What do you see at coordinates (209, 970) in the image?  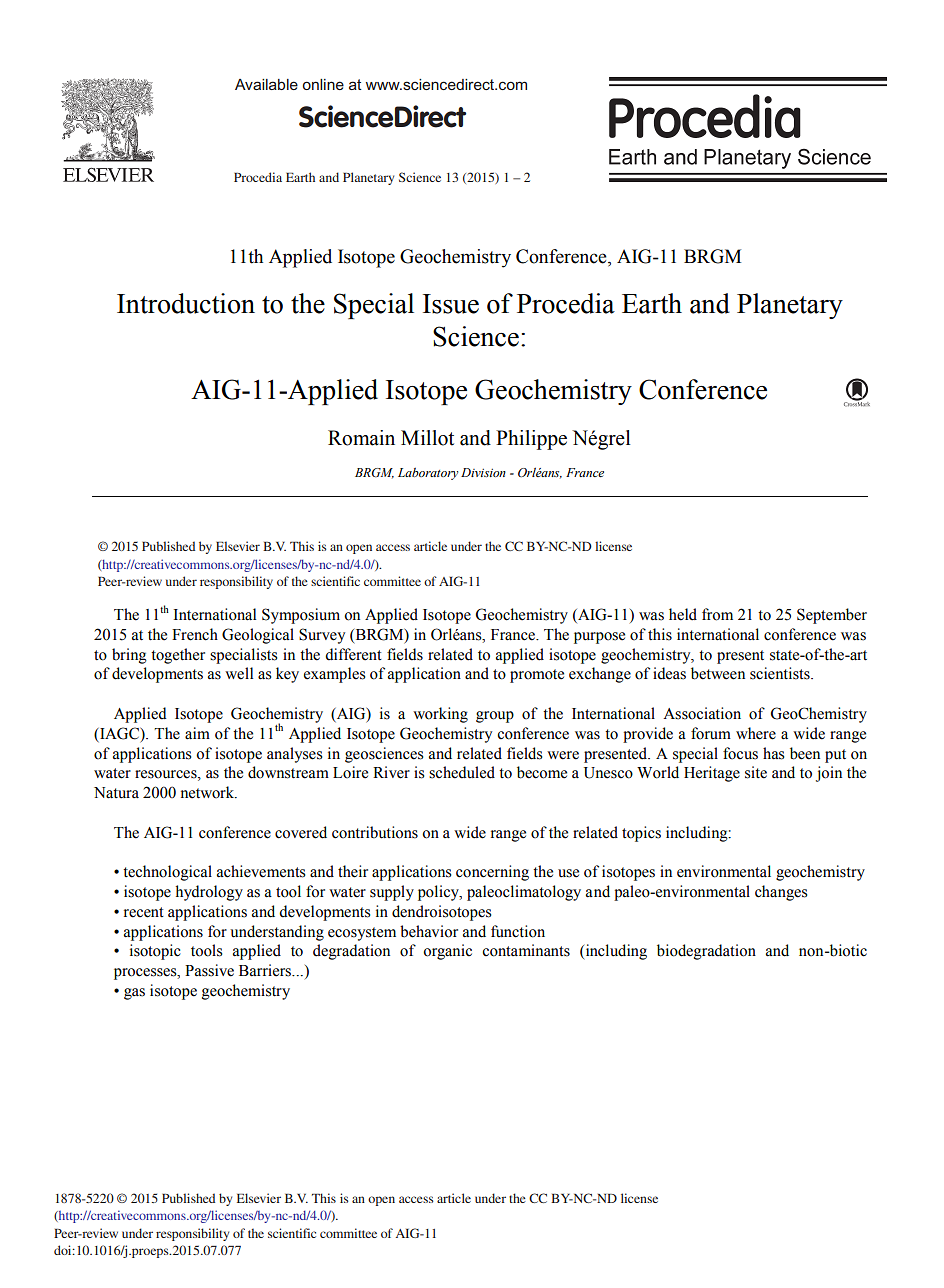 I see `Passive` at bounding box center [209, 970].
